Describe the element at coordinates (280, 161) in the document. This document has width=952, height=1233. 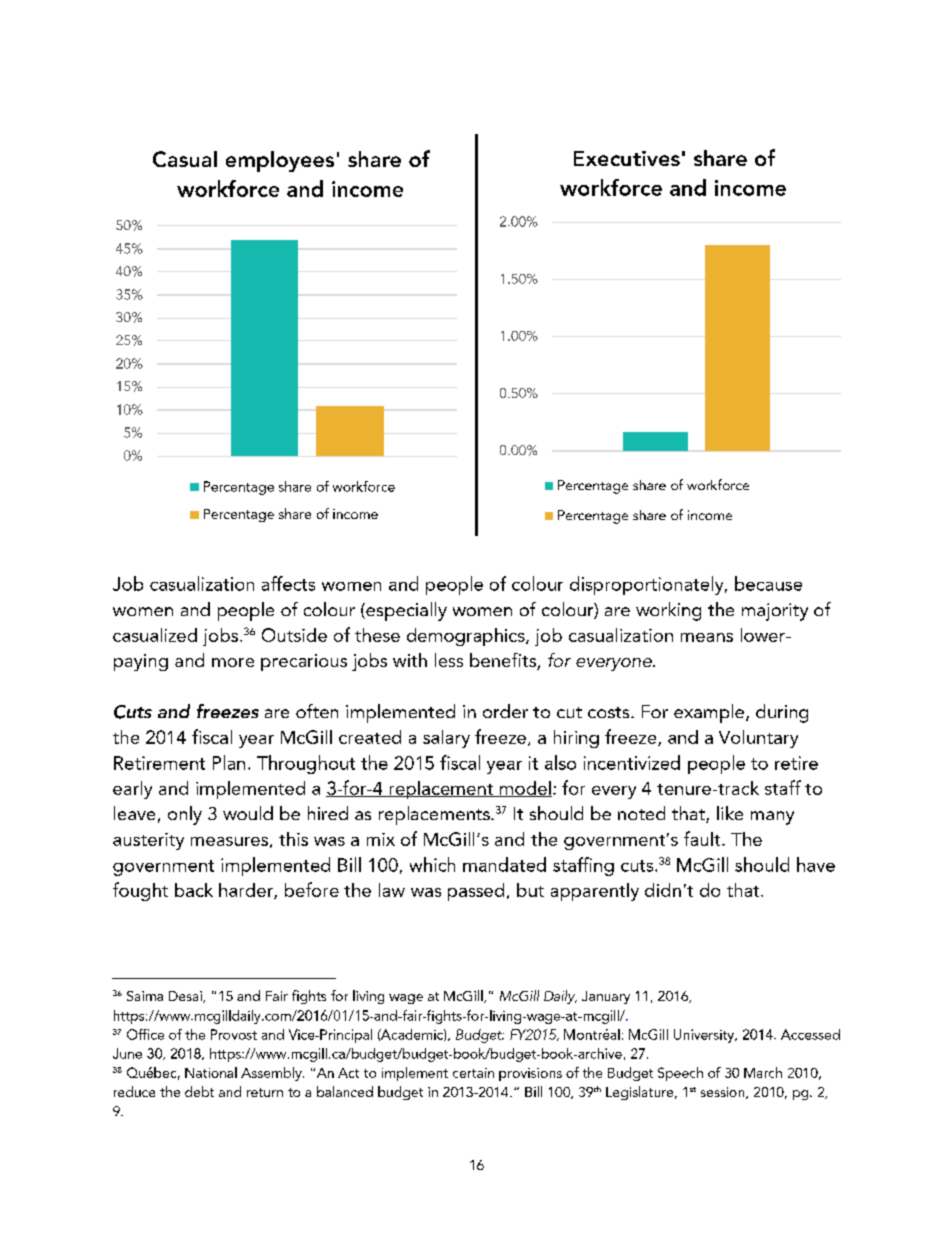
I see `employees` at that location.
